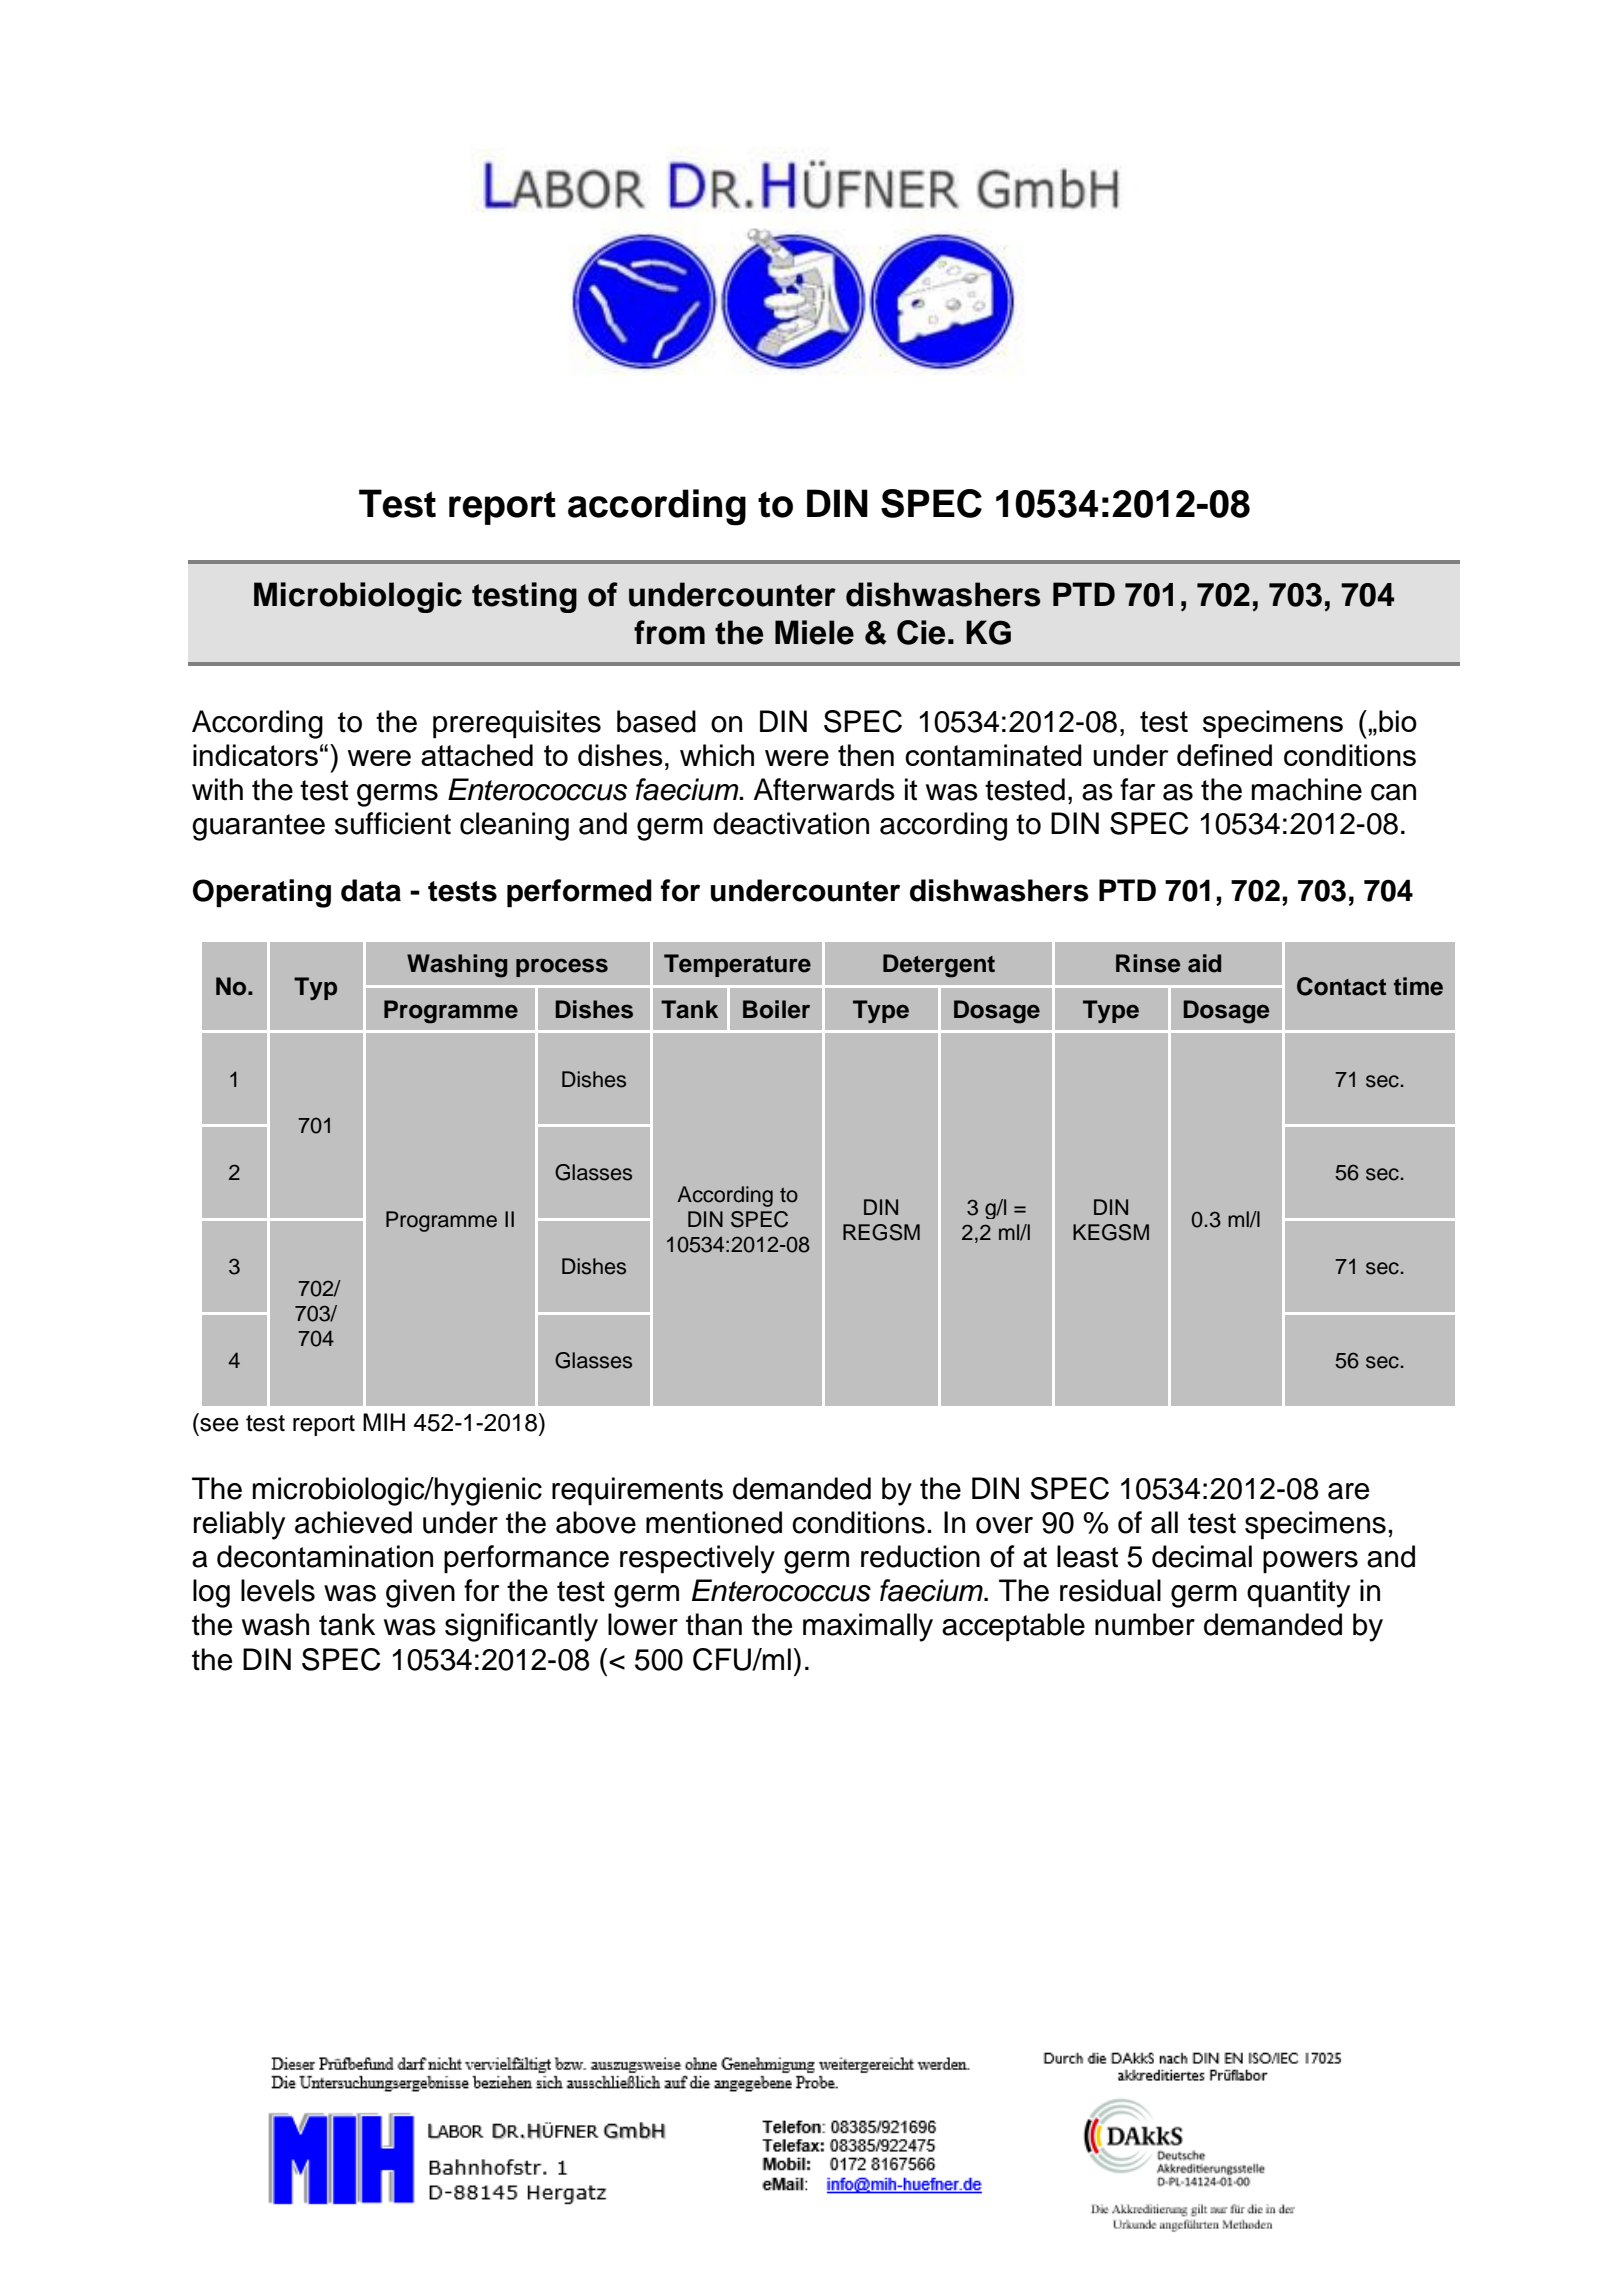 This page has width=1609, height=2276. Describe the element at coordinates (562, 967) in the page. I see `process` at that location.
